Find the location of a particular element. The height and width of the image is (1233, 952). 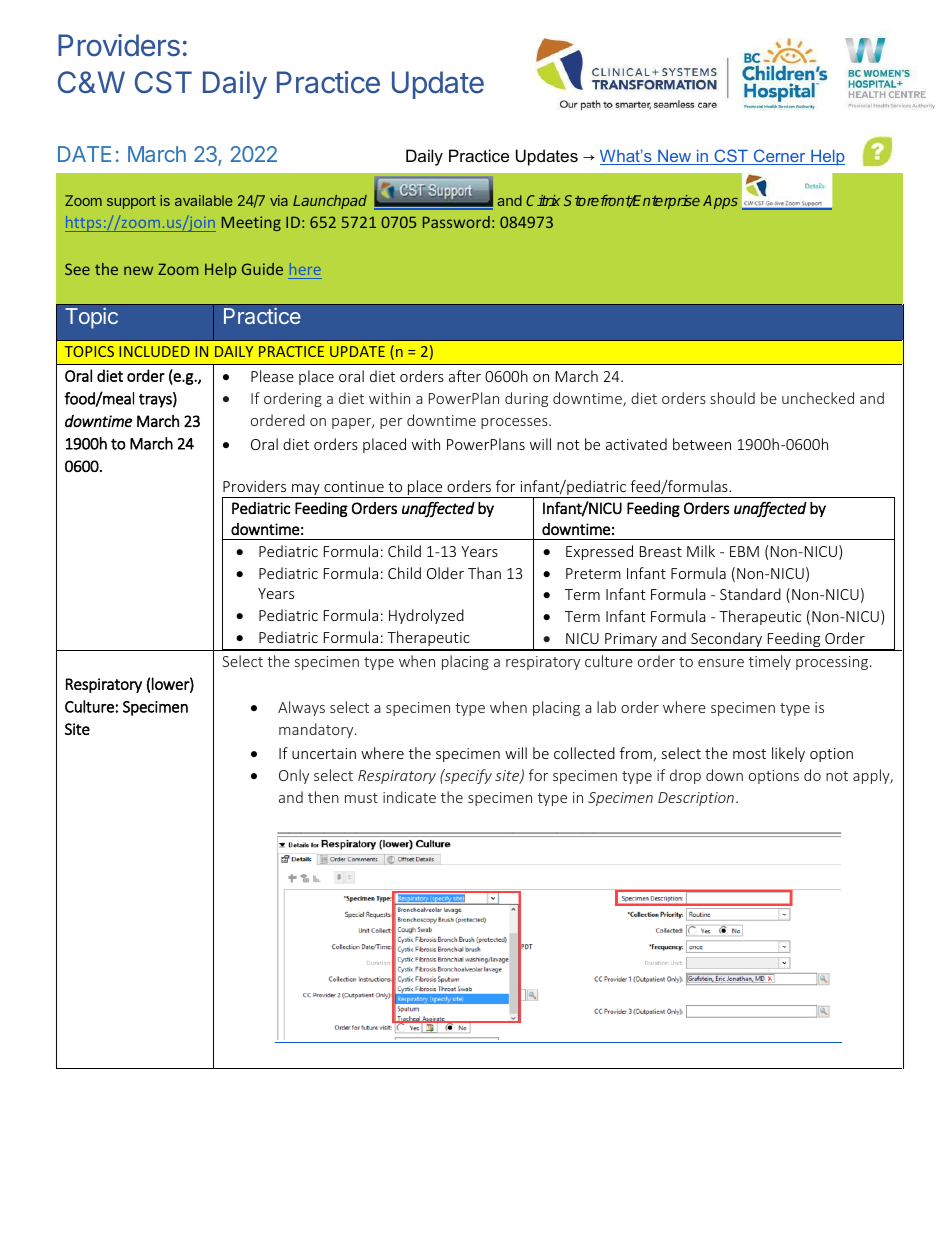

may is located at coordinates (306, 491).
